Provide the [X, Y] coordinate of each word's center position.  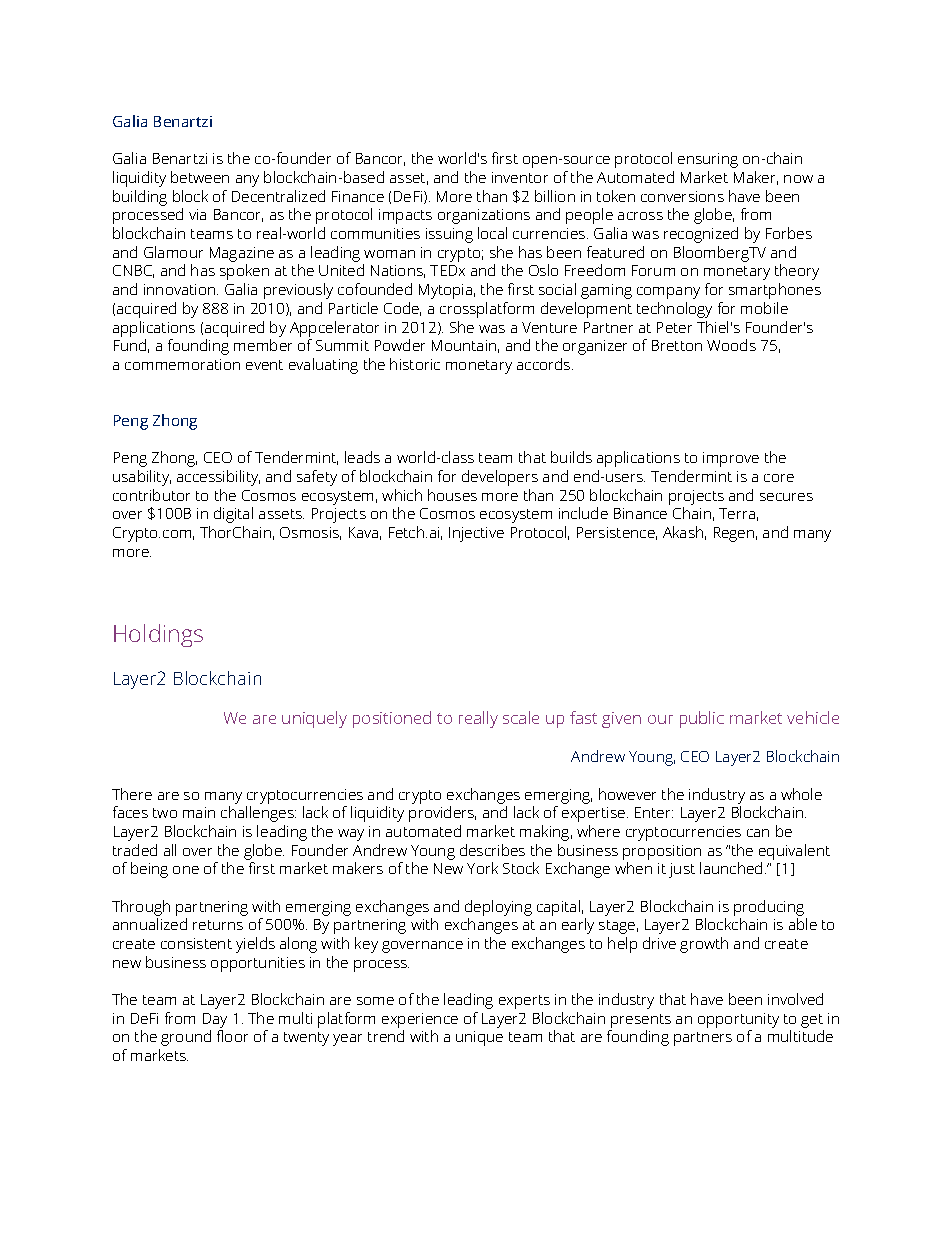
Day [215, 1020]
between [200, 177]
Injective [476, 534]
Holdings [158, 635]
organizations [484, 216]
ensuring [708, 160]
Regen [734, 534]
